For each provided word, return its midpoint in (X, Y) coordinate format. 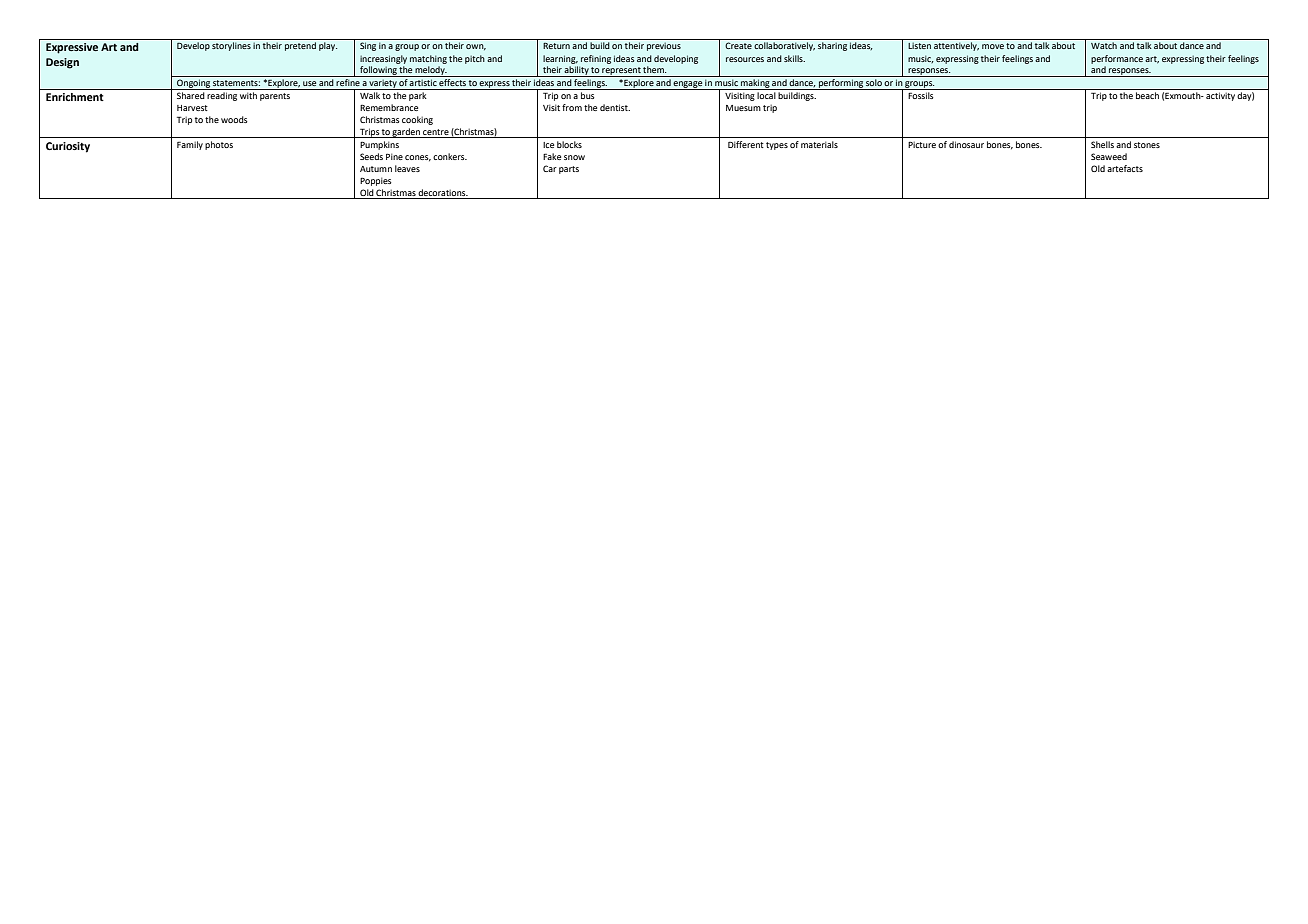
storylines (231, 46)
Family (190, 145)
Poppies (376, 181)
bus (587, 95)
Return (556, 46)
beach (1147, 95)
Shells (1102, 144)
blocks (569, 144)
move (993, 46)
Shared (191, 95)
